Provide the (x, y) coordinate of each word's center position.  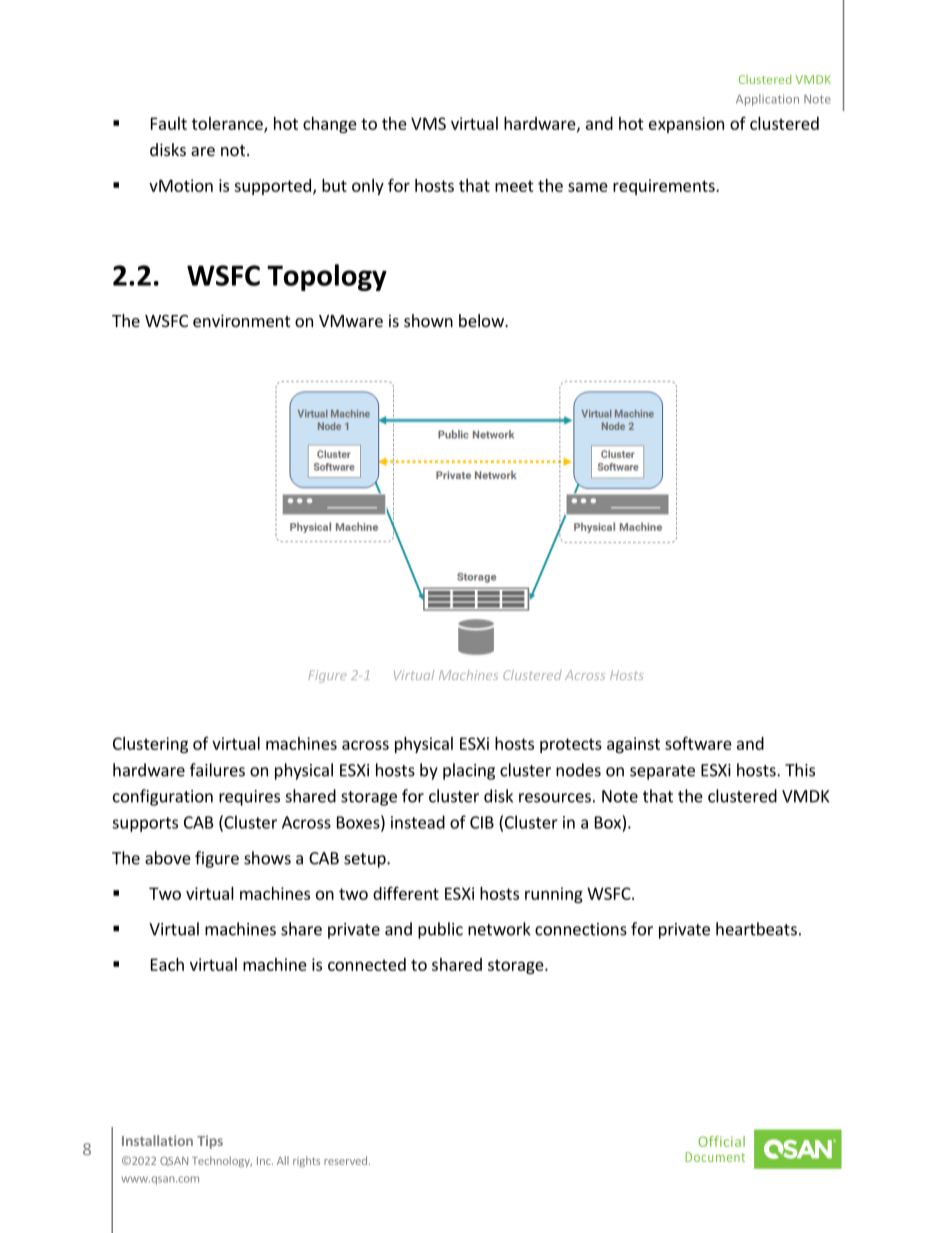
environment (241, 320)
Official (721, 1141)
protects (571, 745)
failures (217, 770)
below (482, 320)
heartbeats (756, 929)
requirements (665, 187)
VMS (428, 123)
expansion (686, 125)
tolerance (228, 124)
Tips (210, 1142)
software (698, 743)
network (499, 929)
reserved (345, 1160)
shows (267, 858)
